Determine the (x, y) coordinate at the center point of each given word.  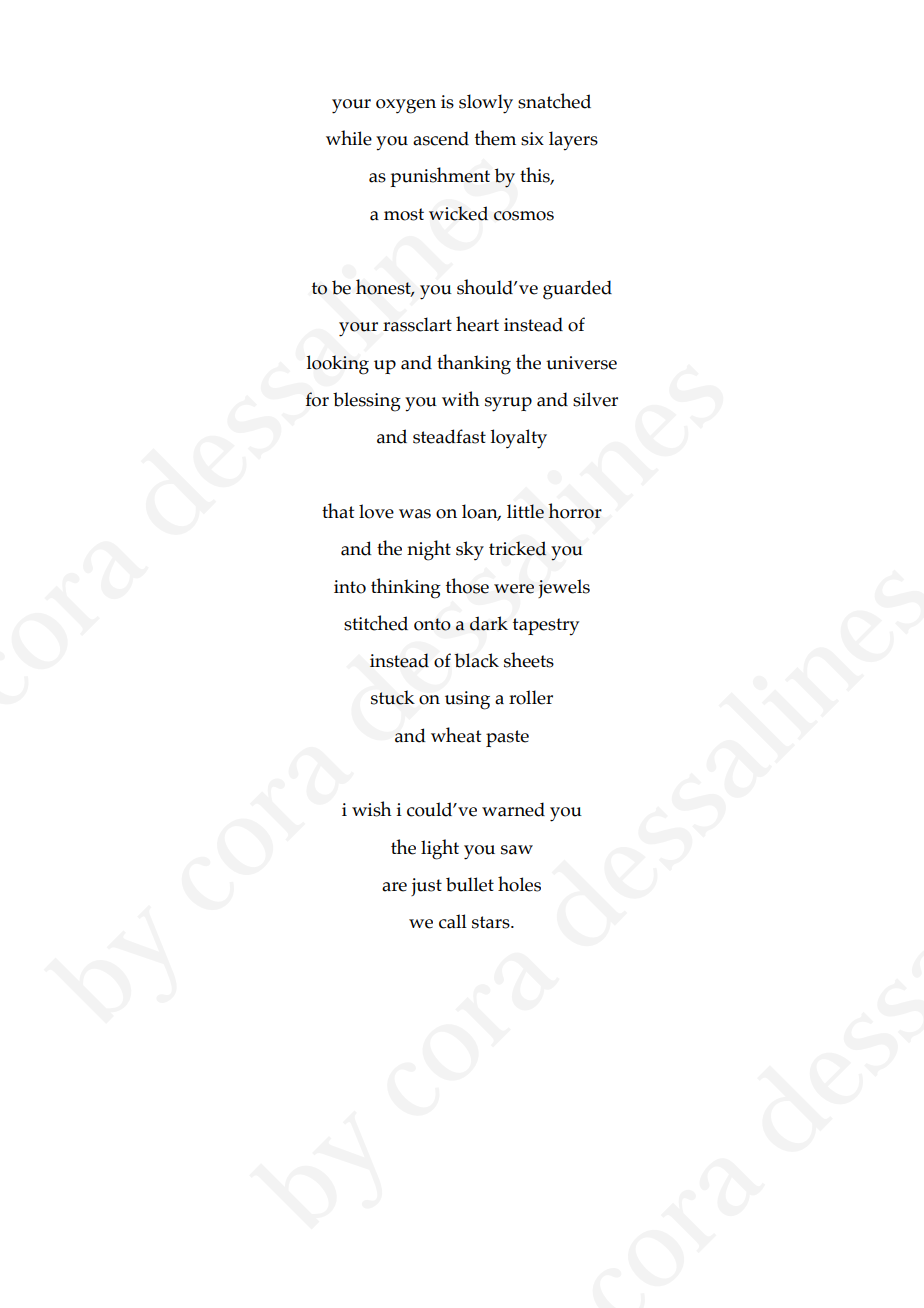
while (349, 138)
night (429, 550)
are (394, 887)
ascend (441, 138)
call (453, 921)
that (338, 511)
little (525, 511)
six (532, 139)
